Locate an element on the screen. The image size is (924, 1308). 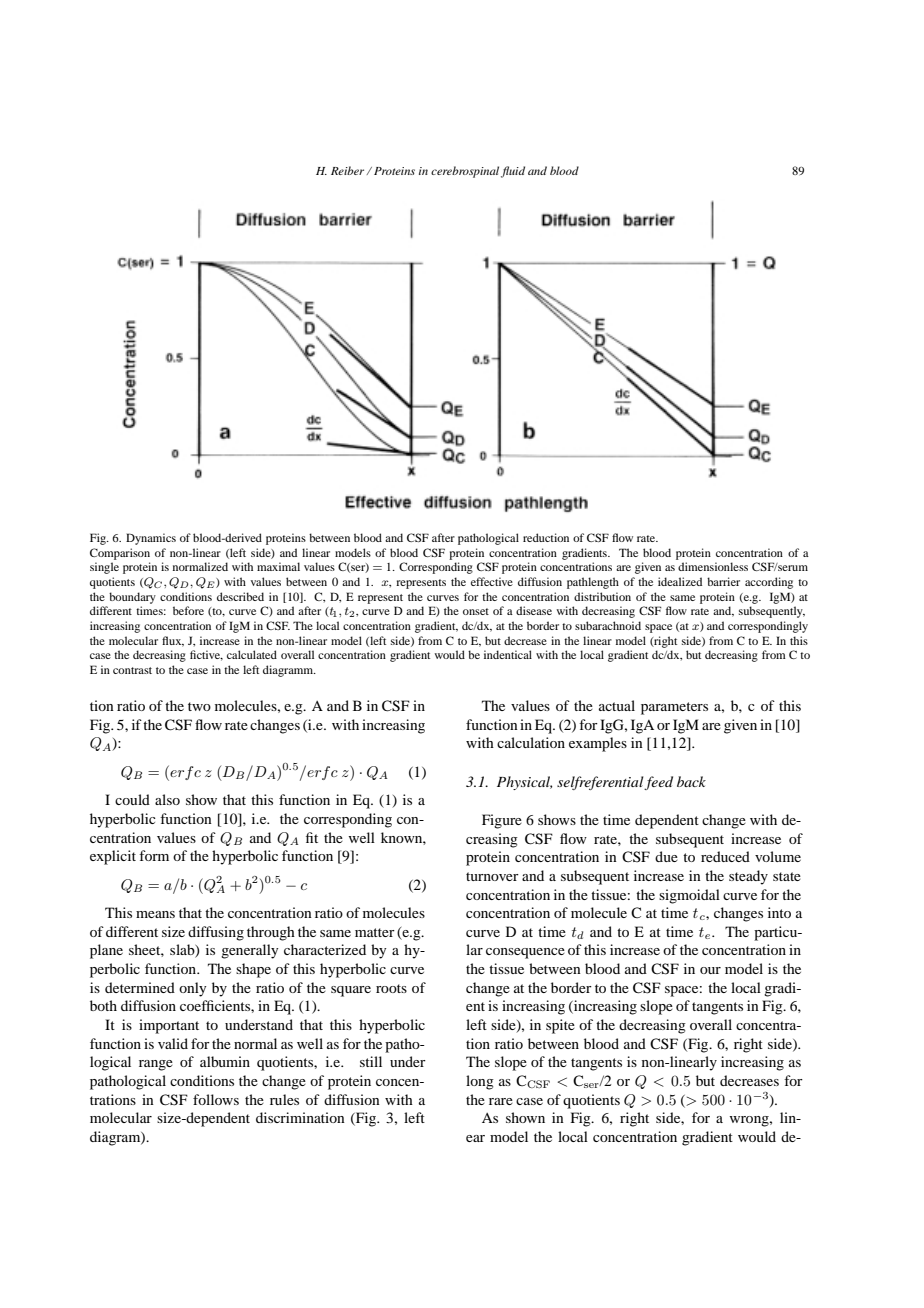
cerebrospinal is located at coordinates (465, 172).
